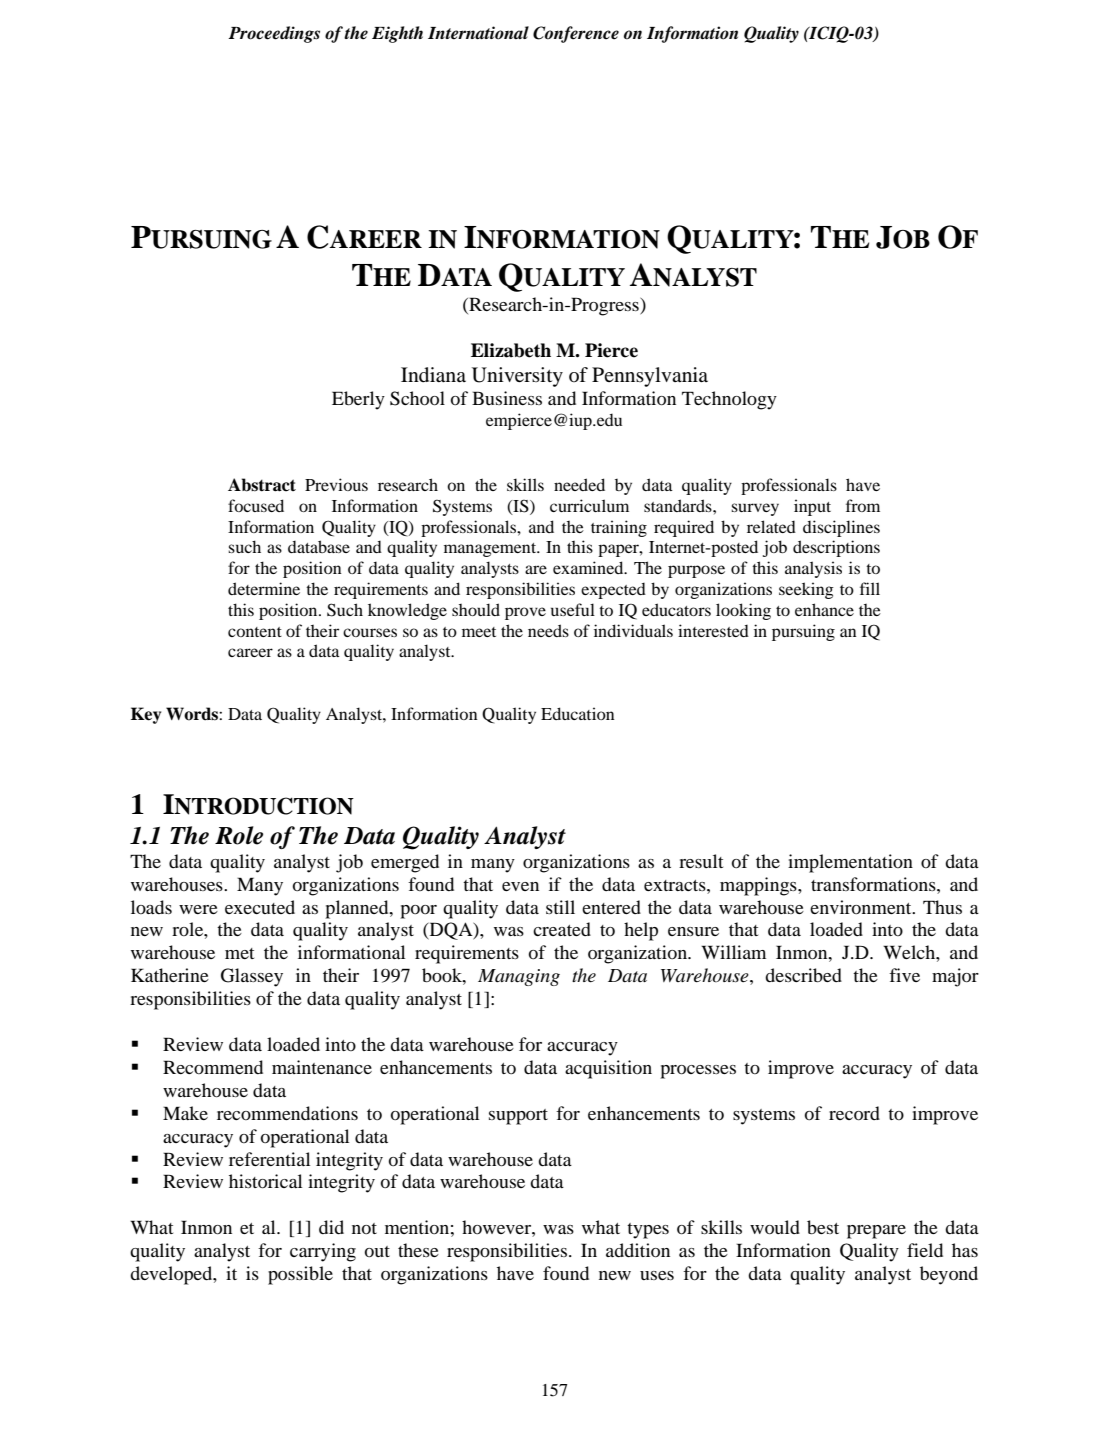 This document has height=1435, width=1109. I want to click on fill, so click(870, 588).
